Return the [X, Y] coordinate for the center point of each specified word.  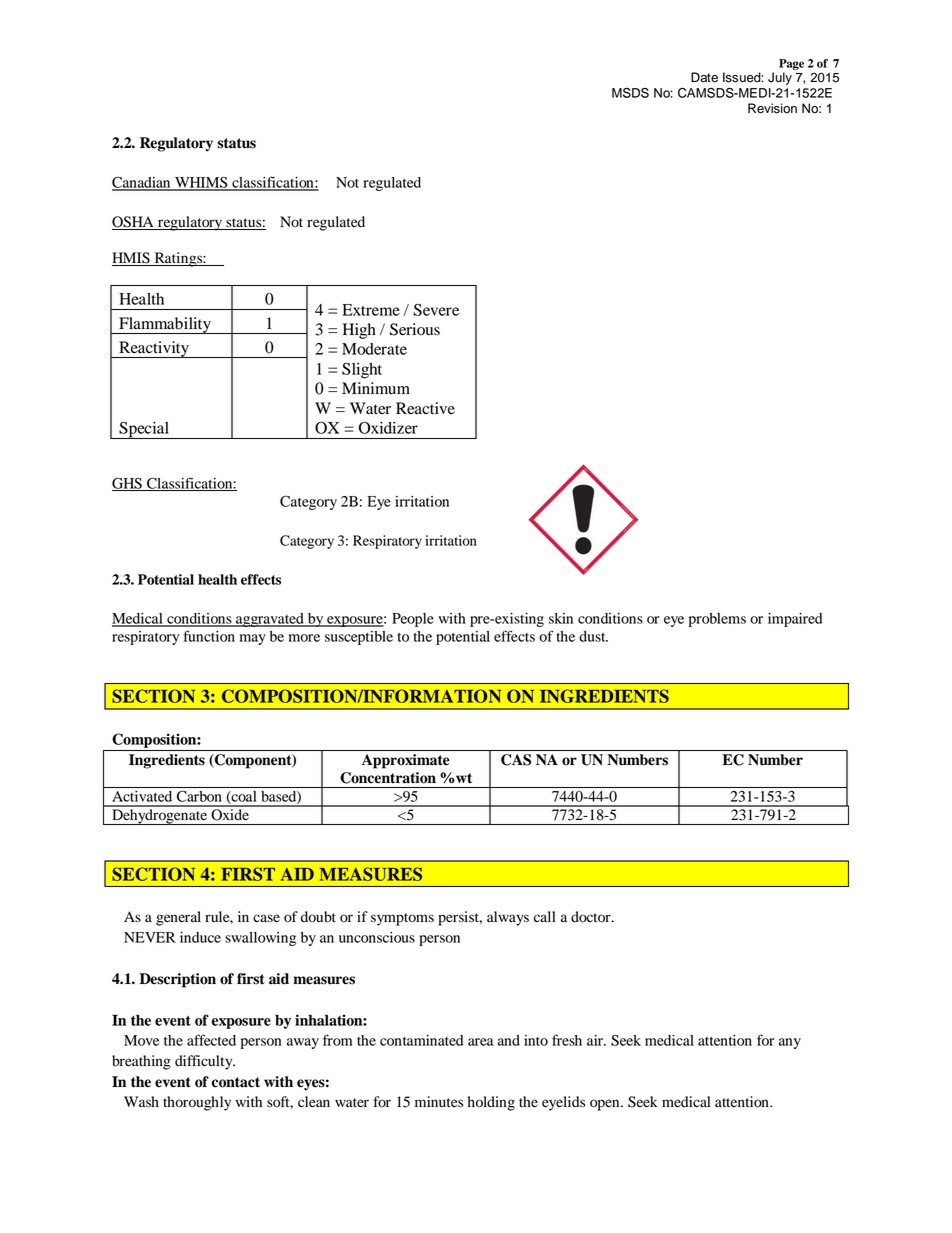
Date [704, 77]
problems [717, 620]
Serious [415, 329]
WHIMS [201, 183]
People [413, 620]
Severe [436, 309]
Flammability [165, 325]
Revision [772, 108]
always [508, 918]
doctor [592, 917]
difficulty [205, 1062]
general [178, 918]
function [209, 636]
